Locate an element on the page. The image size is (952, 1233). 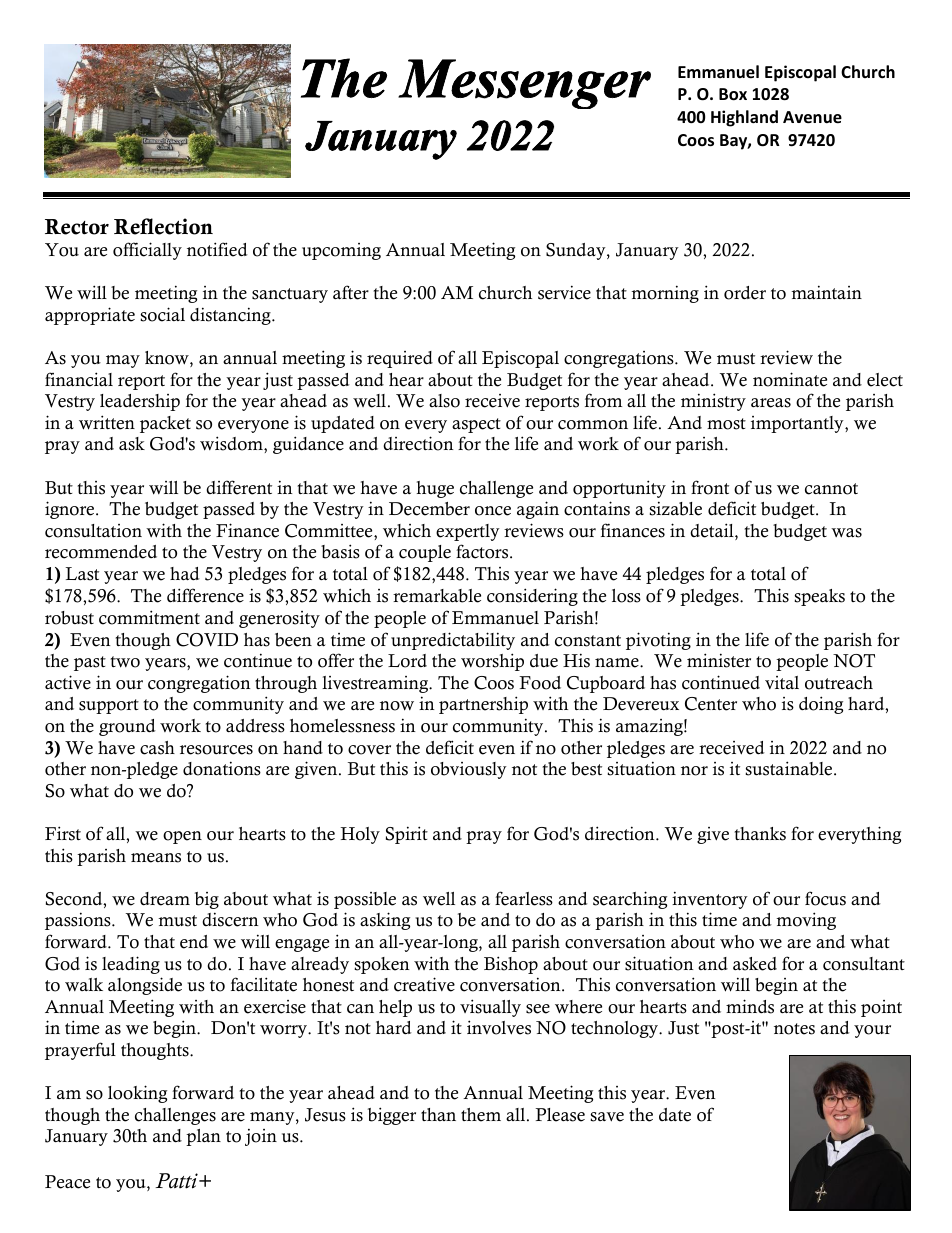
Reflection is located at coordinates (163, 226).
